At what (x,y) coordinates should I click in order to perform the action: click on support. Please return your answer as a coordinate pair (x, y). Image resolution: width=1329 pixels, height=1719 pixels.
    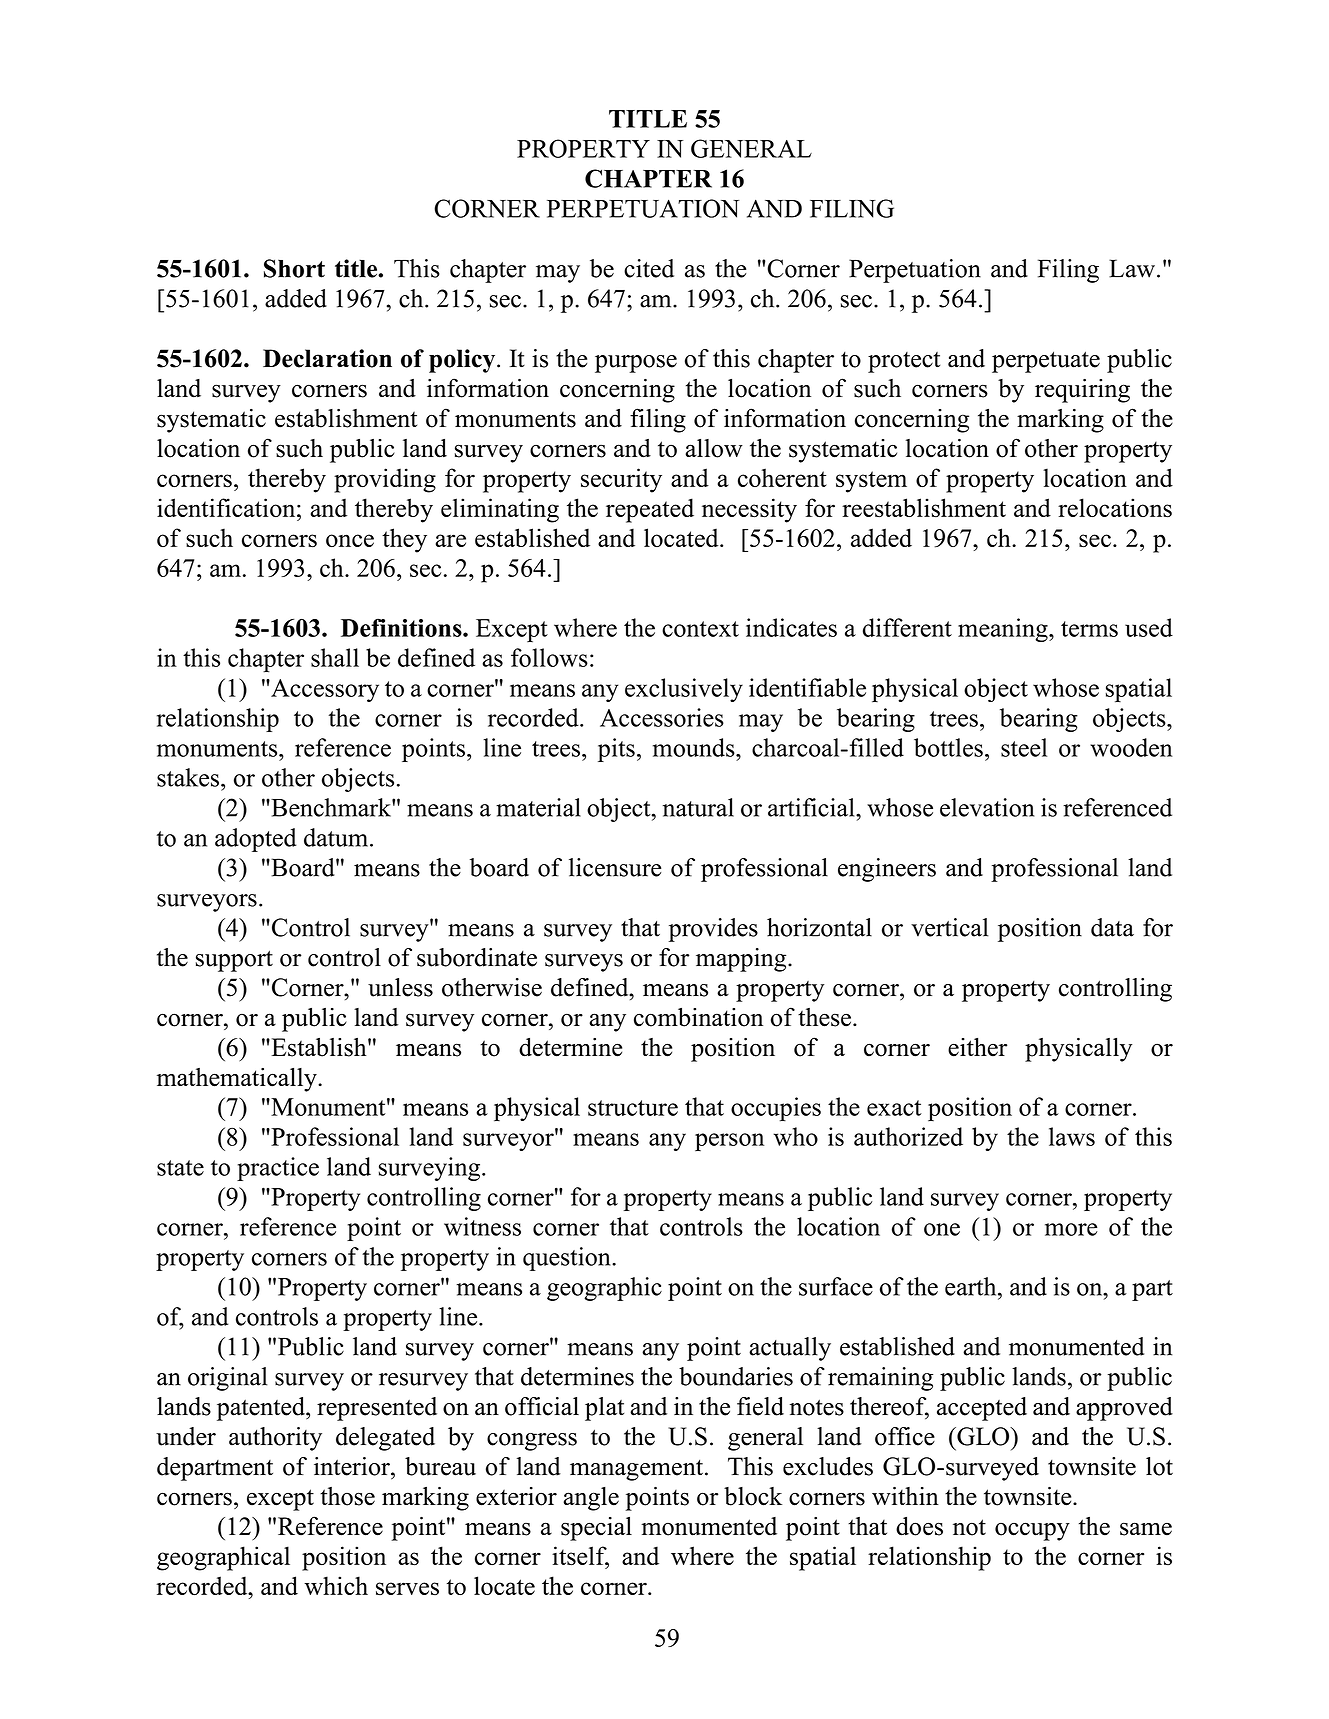
    Looking at the image, I should click on (234, 961).
